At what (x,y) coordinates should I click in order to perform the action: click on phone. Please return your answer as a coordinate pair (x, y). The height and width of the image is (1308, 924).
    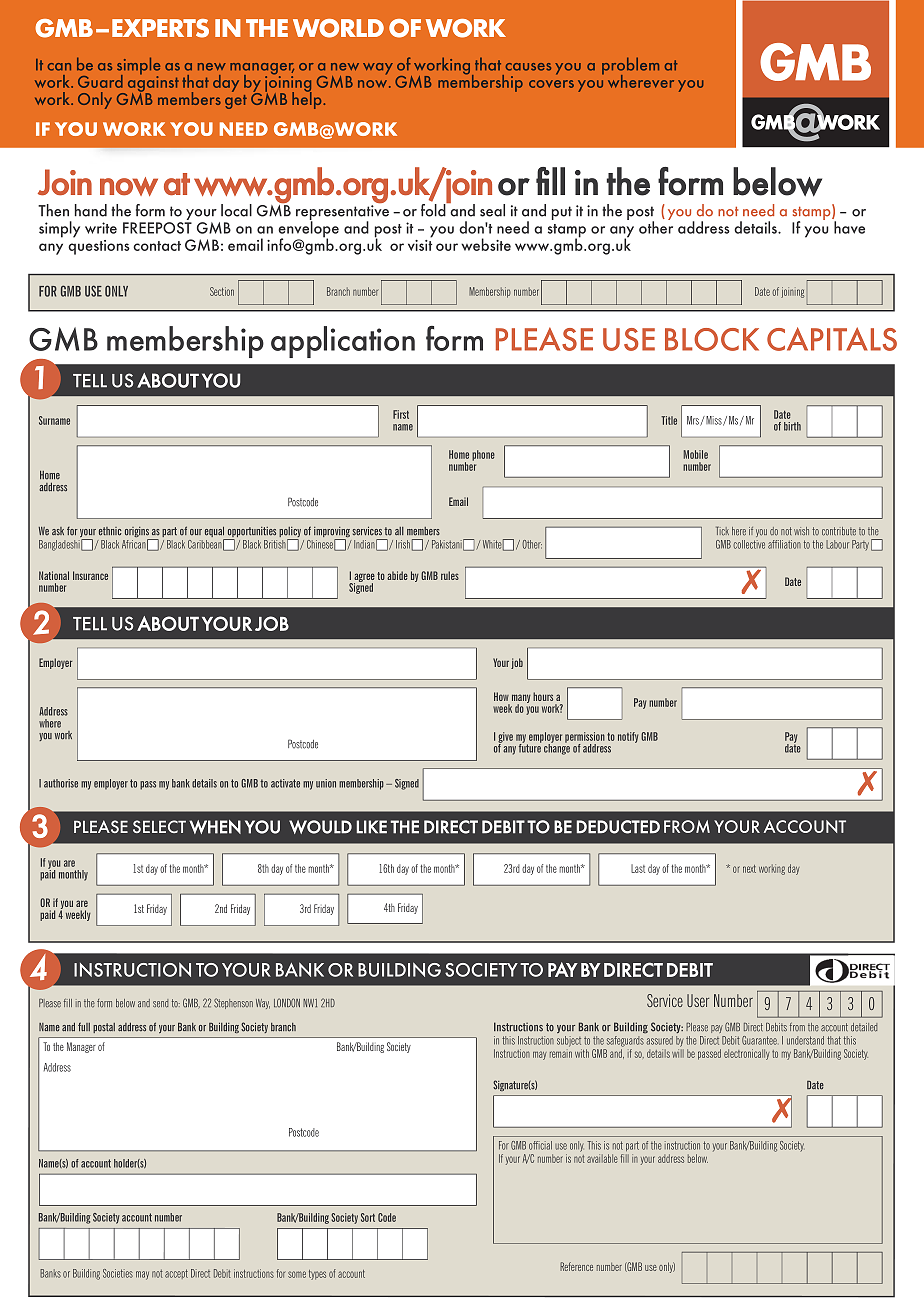
    Looking at the image, I should click on (483, 455).
